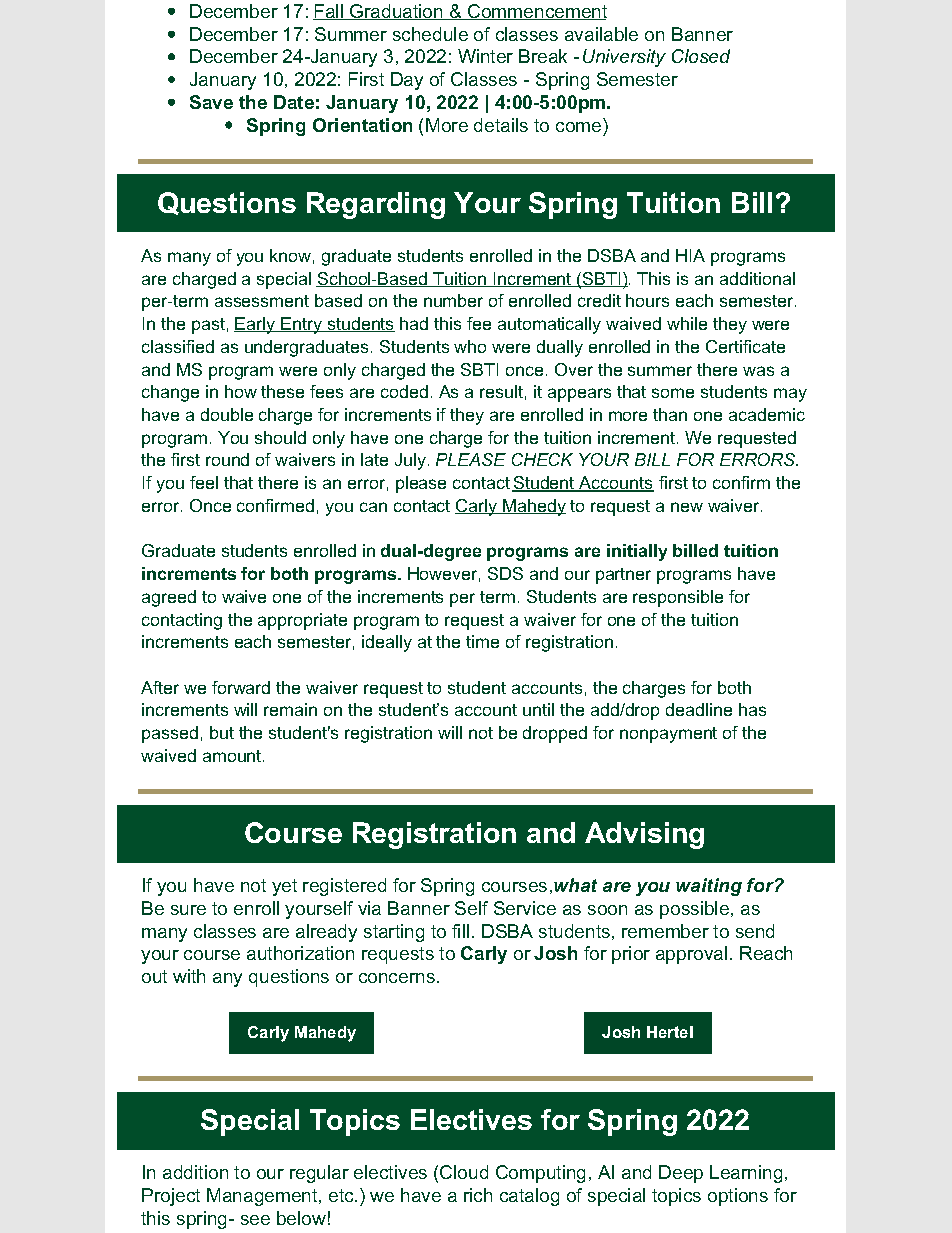 This document has width=952, height=1233. What do you see at coordinates (464, 1172) in the document?
I see `Cloud` at bounding box center [464, 1172].
